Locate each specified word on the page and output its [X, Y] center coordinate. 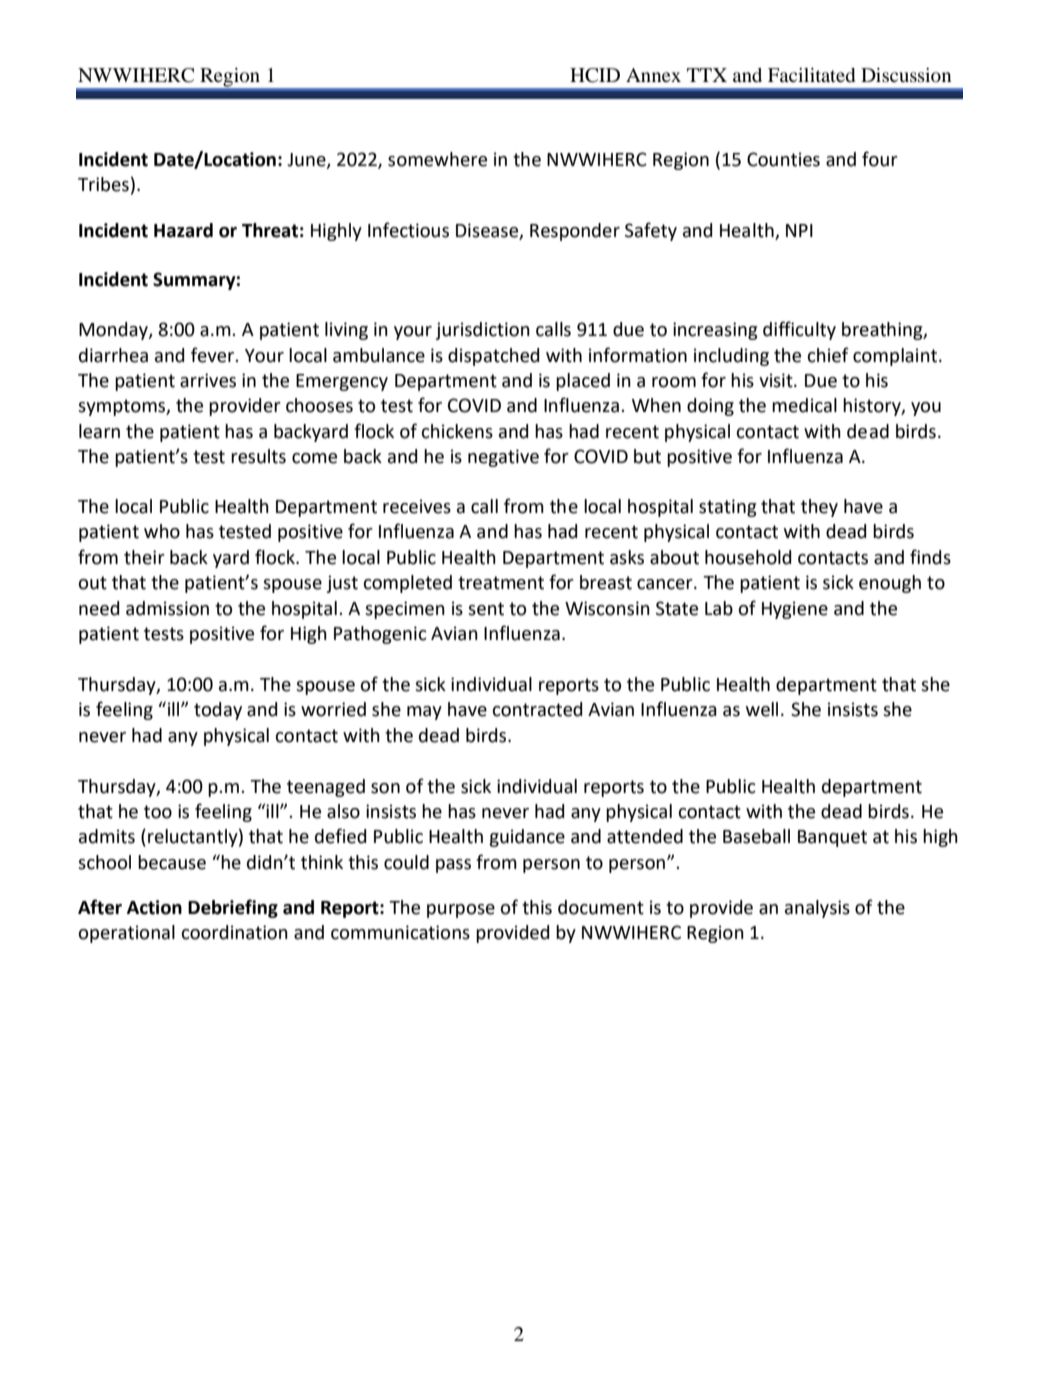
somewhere [437, 159]
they [819, 508]
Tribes [103, 184]
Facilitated [811, 75]
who [162, 531]
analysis [817, 909]
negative [503, 458]
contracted [537, 709]
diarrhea [113, 355]
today [218, 711]
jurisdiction [483, 331]
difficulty [799, 330]
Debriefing [233, 908]
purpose [461, 911]
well [762, 709]
